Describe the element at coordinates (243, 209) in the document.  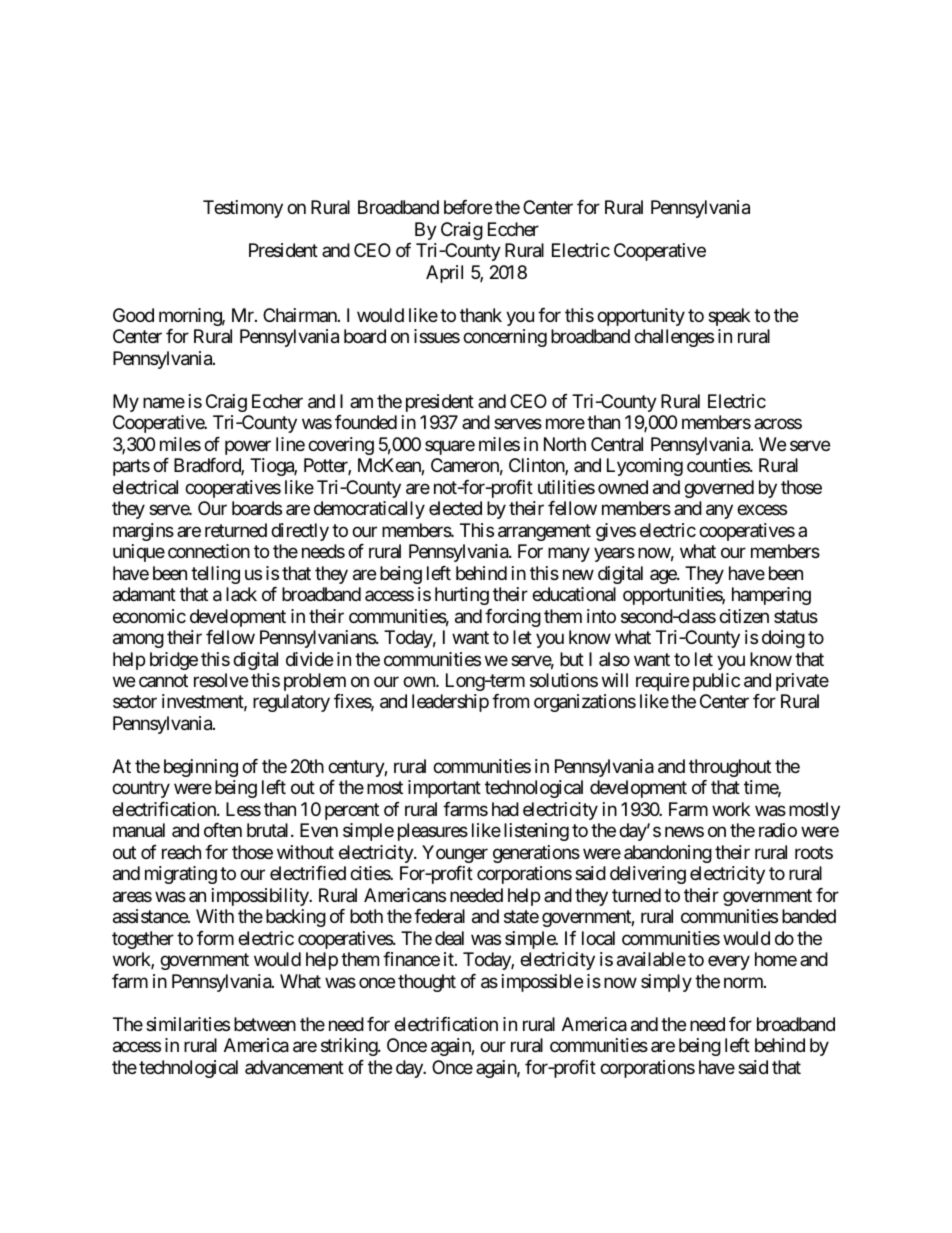
I see `Testimony` at that location.
